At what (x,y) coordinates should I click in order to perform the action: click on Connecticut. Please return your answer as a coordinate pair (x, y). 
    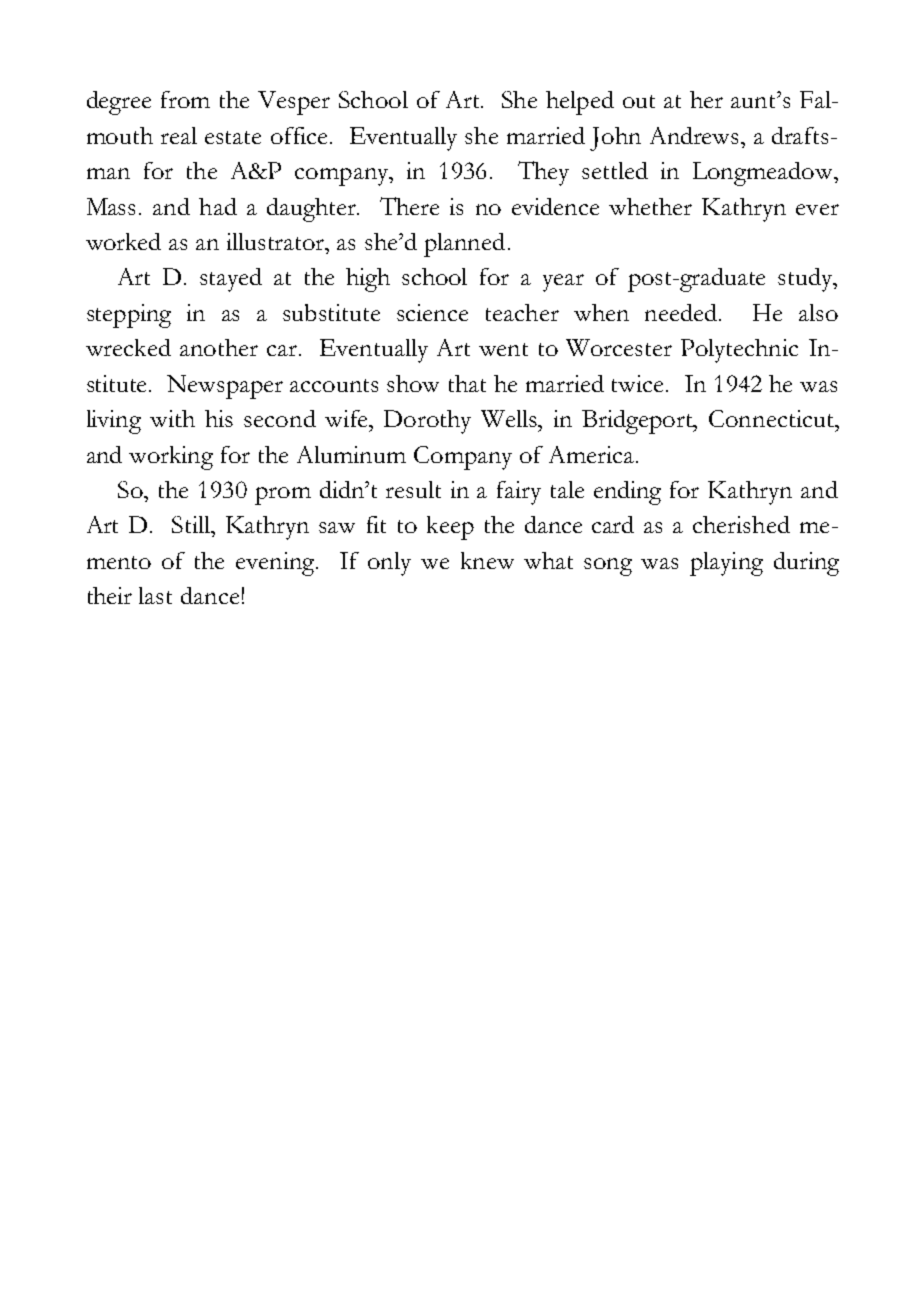
    Looking at the image, I should click on (772, 418).
